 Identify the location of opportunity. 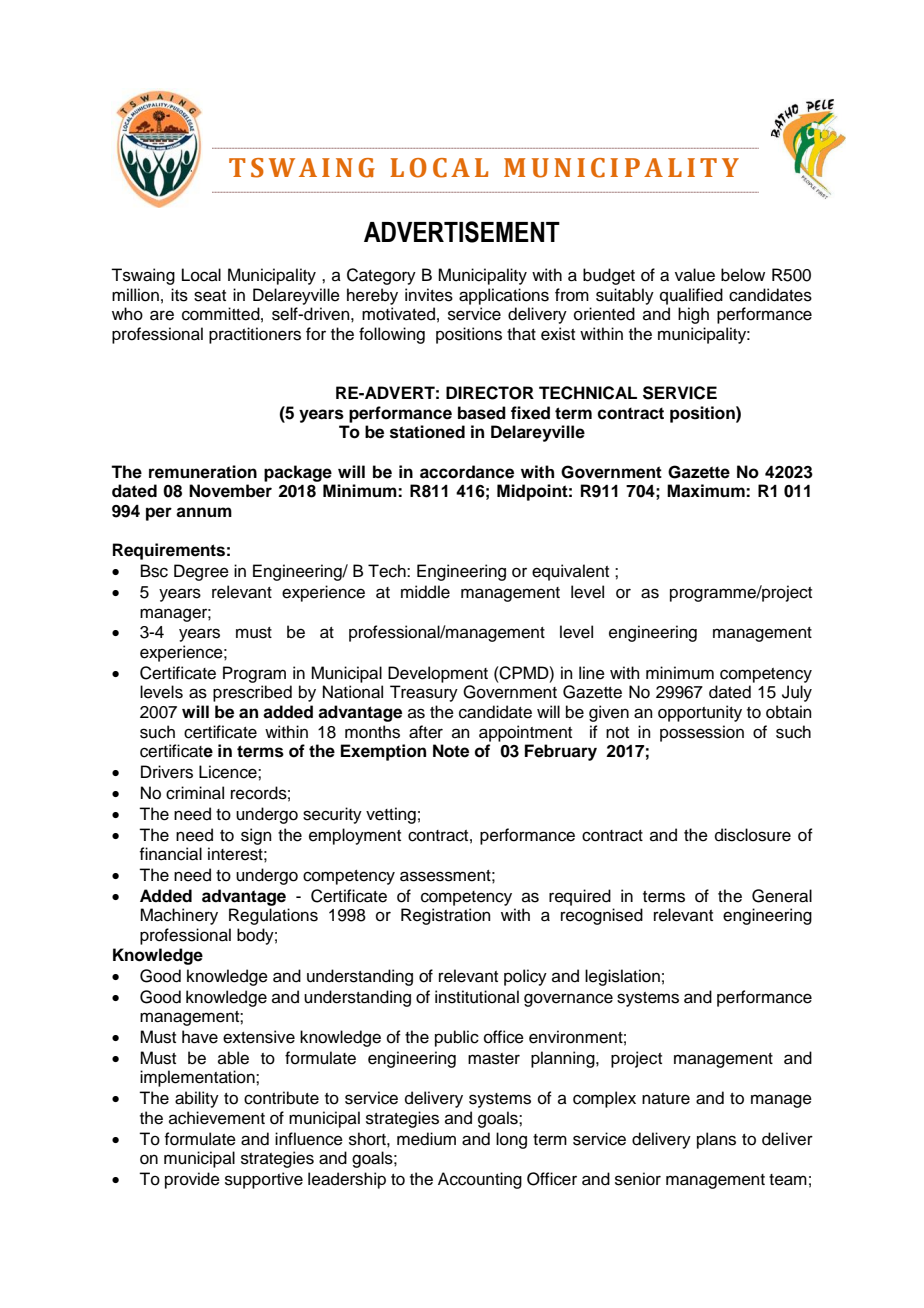
(700, 713).
